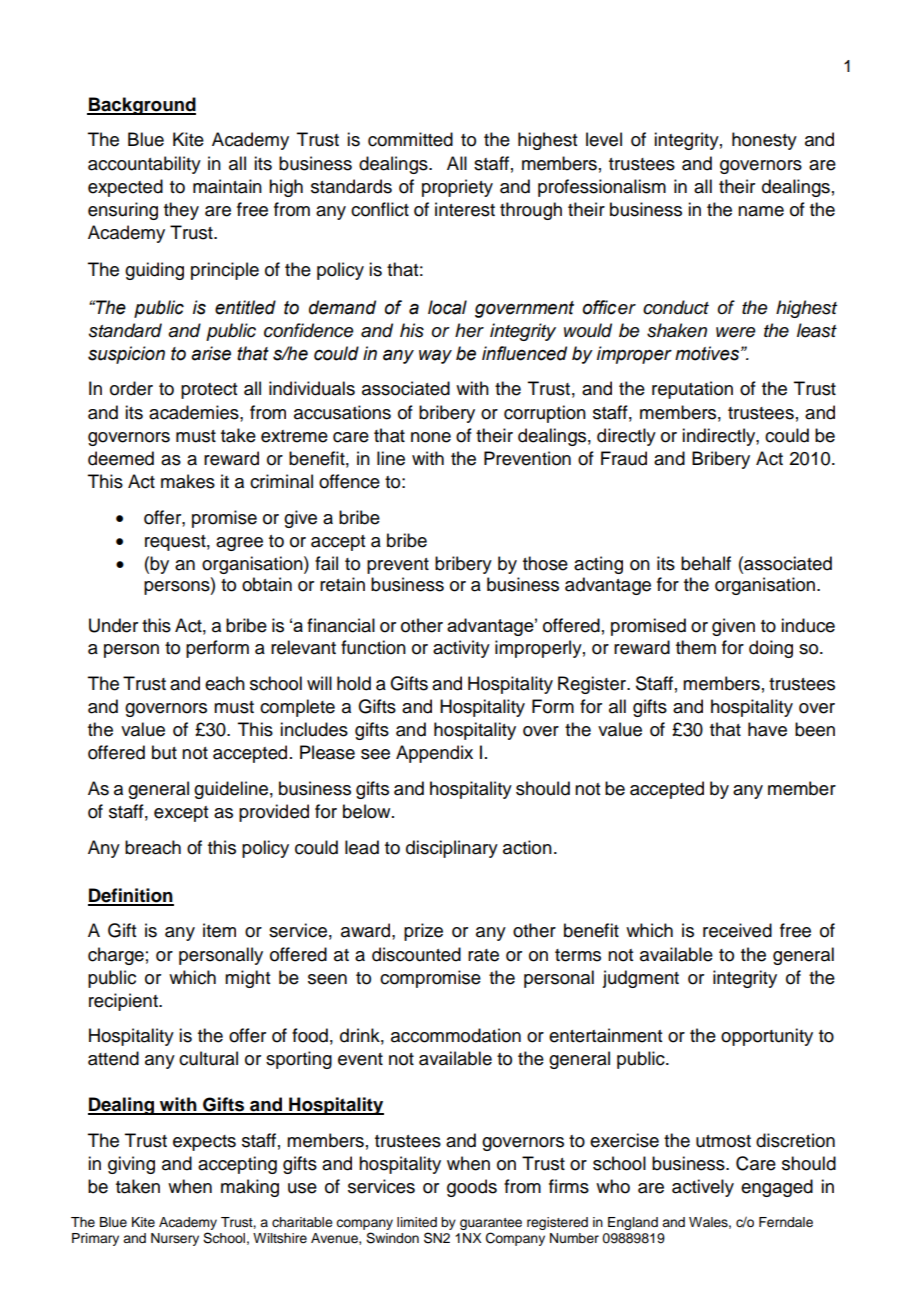 This image has width=924, height=1307. I want to click on none, so click(431, 437).
